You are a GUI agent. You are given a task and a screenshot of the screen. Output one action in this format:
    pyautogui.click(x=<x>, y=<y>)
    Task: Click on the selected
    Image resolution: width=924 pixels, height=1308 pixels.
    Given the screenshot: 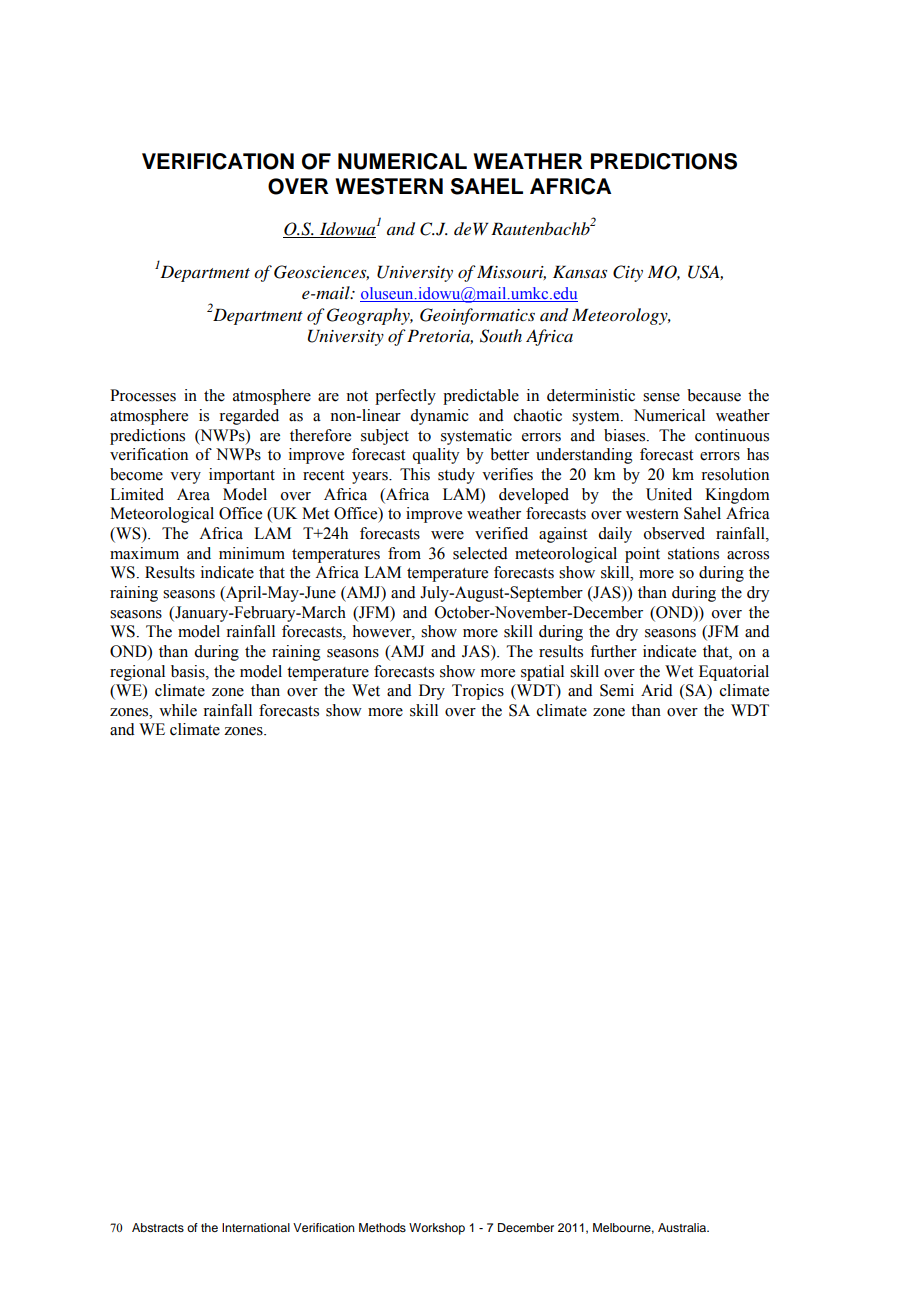 What is the action you would take?
    pyautogui.click(x=480, y=553)
